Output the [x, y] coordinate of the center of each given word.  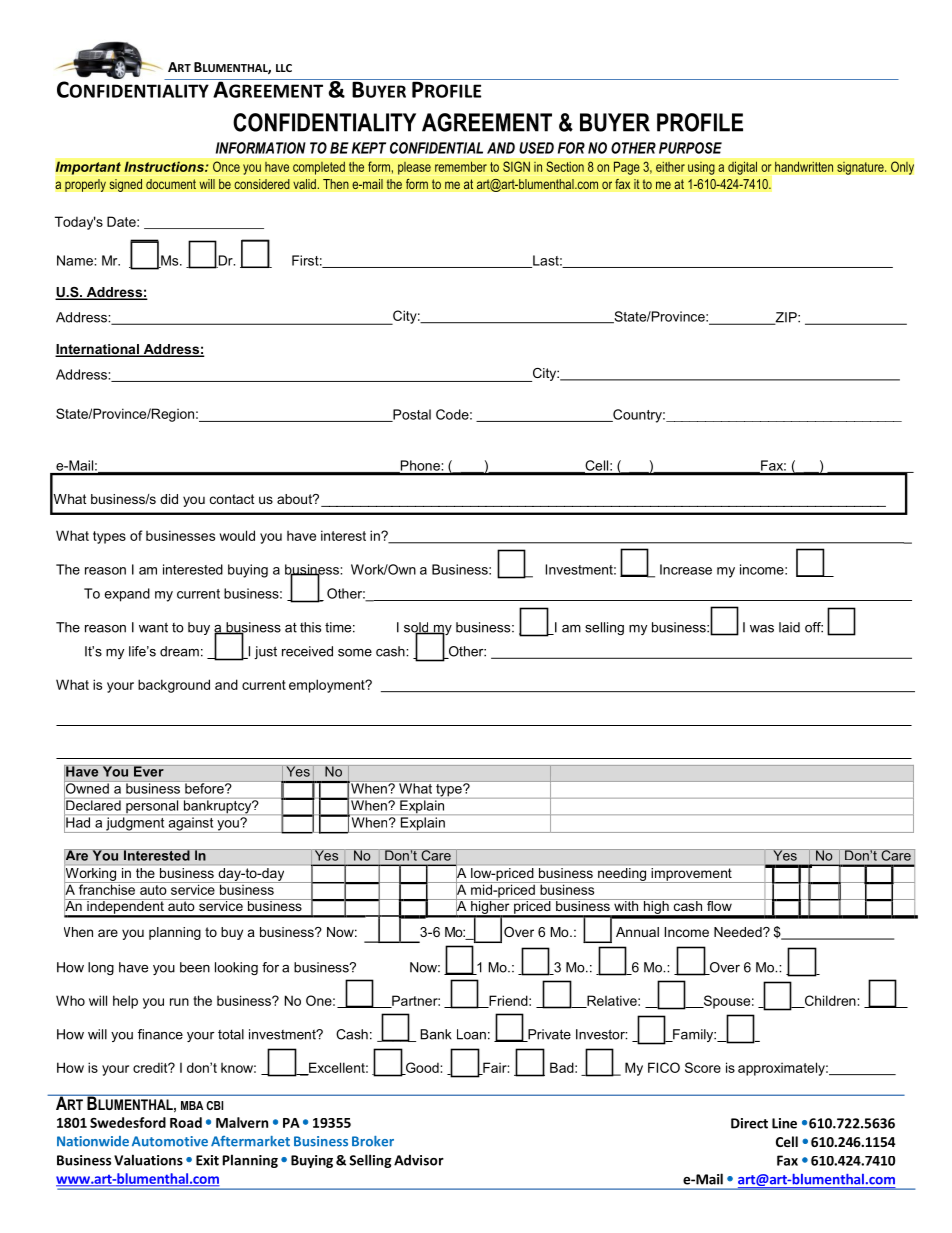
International [98, 350]
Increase [686, 569]
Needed [739, 932]
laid [789, 627]
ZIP [786, 318]
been [195, 967]
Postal [411, 415]
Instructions [165, 166]
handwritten [804, 166]
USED [536, 148]
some [355, 653]
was [762, 629]
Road [186, 1122]
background [174, 686]
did [169, 499]
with [626, 905]
